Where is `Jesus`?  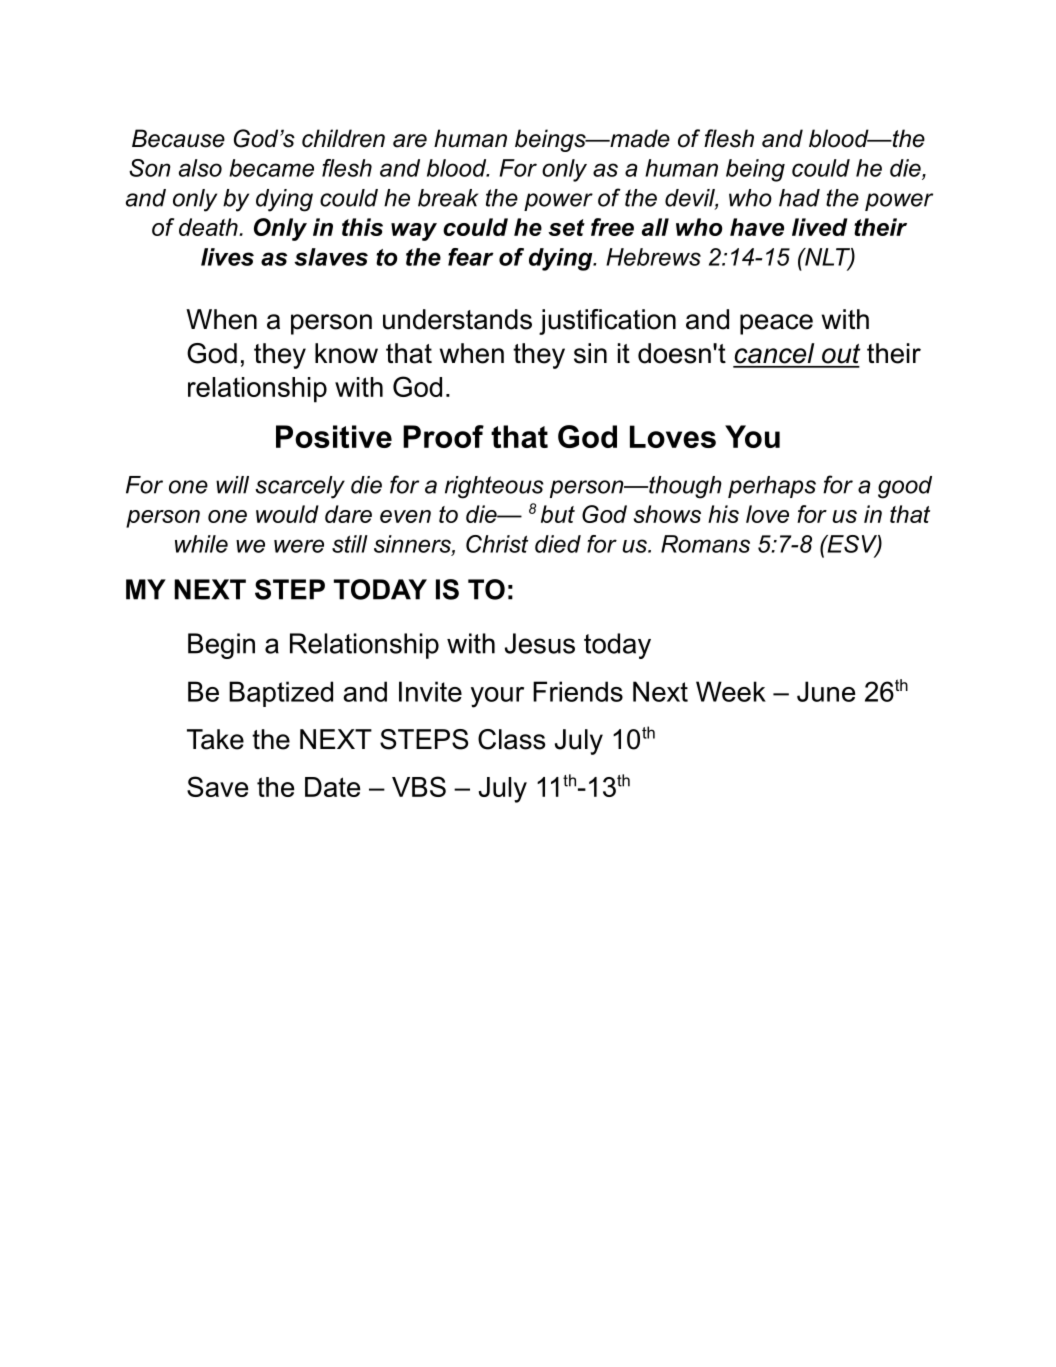 Jesus is located at coordinates (540, 643).
